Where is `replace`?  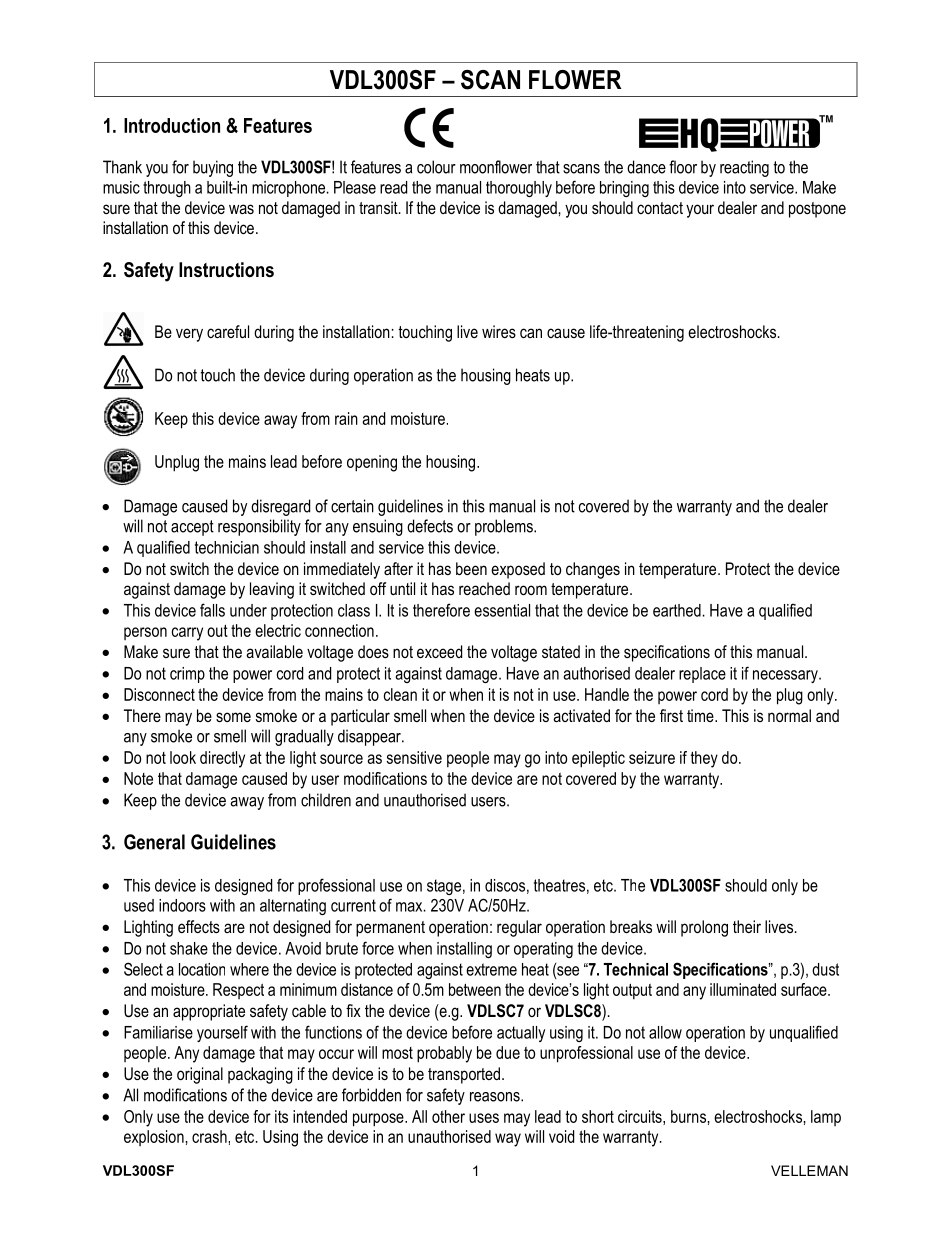 replace is located at coordinates (702, 675).
